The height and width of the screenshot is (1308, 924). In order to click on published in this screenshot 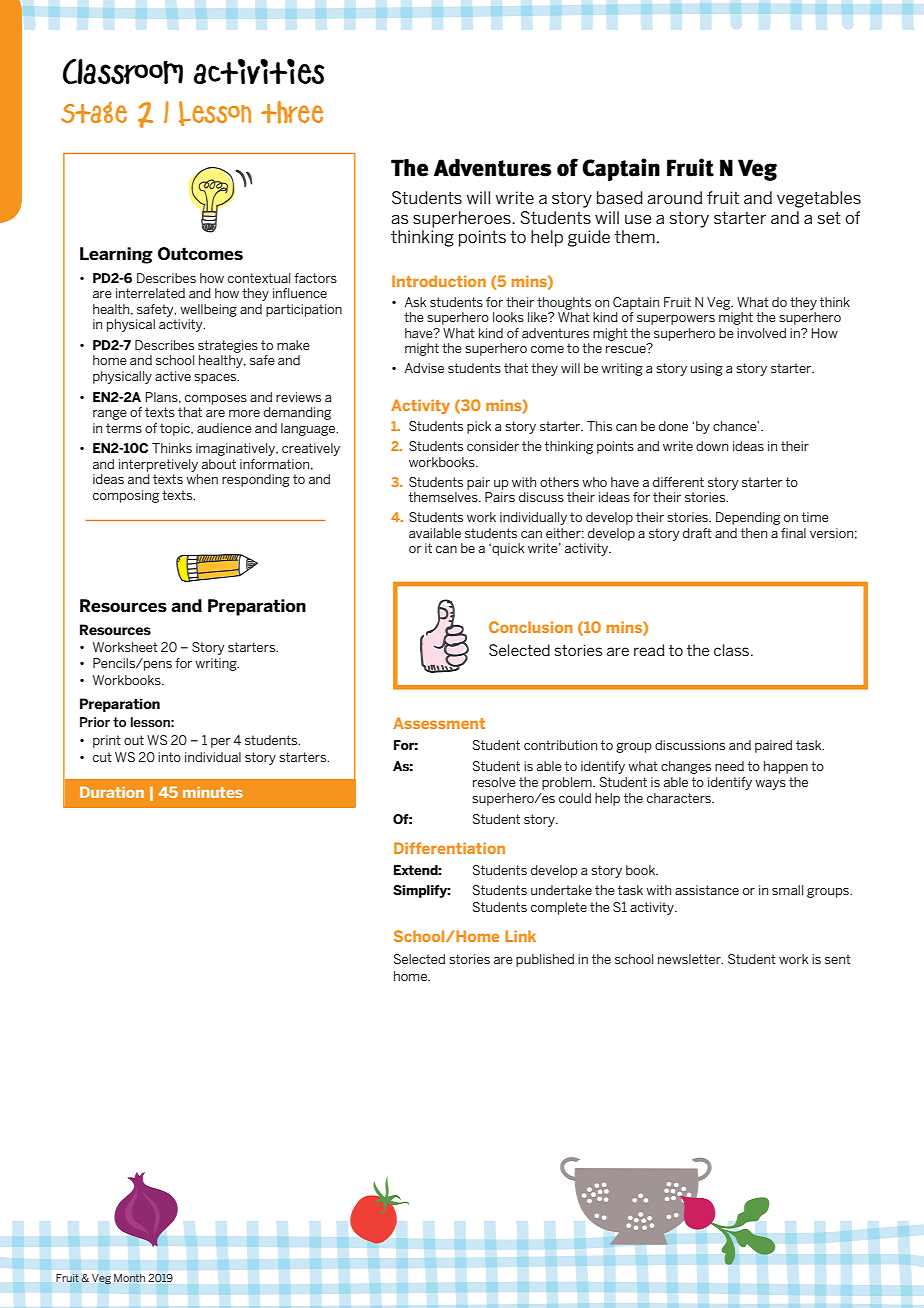, I will do `click(545, 960)`.
